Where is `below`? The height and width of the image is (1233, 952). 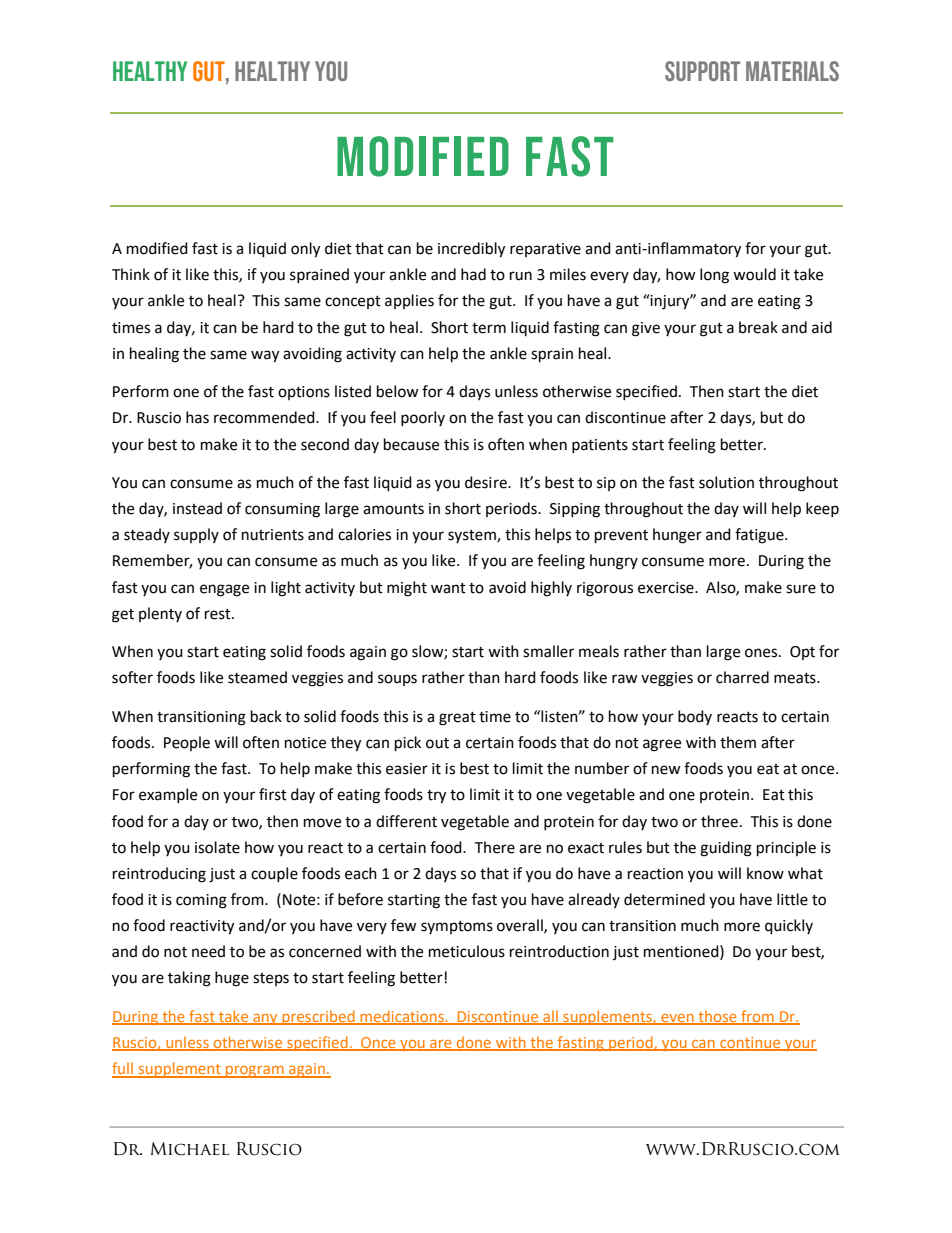 below is located at coordinates (398, 391).
